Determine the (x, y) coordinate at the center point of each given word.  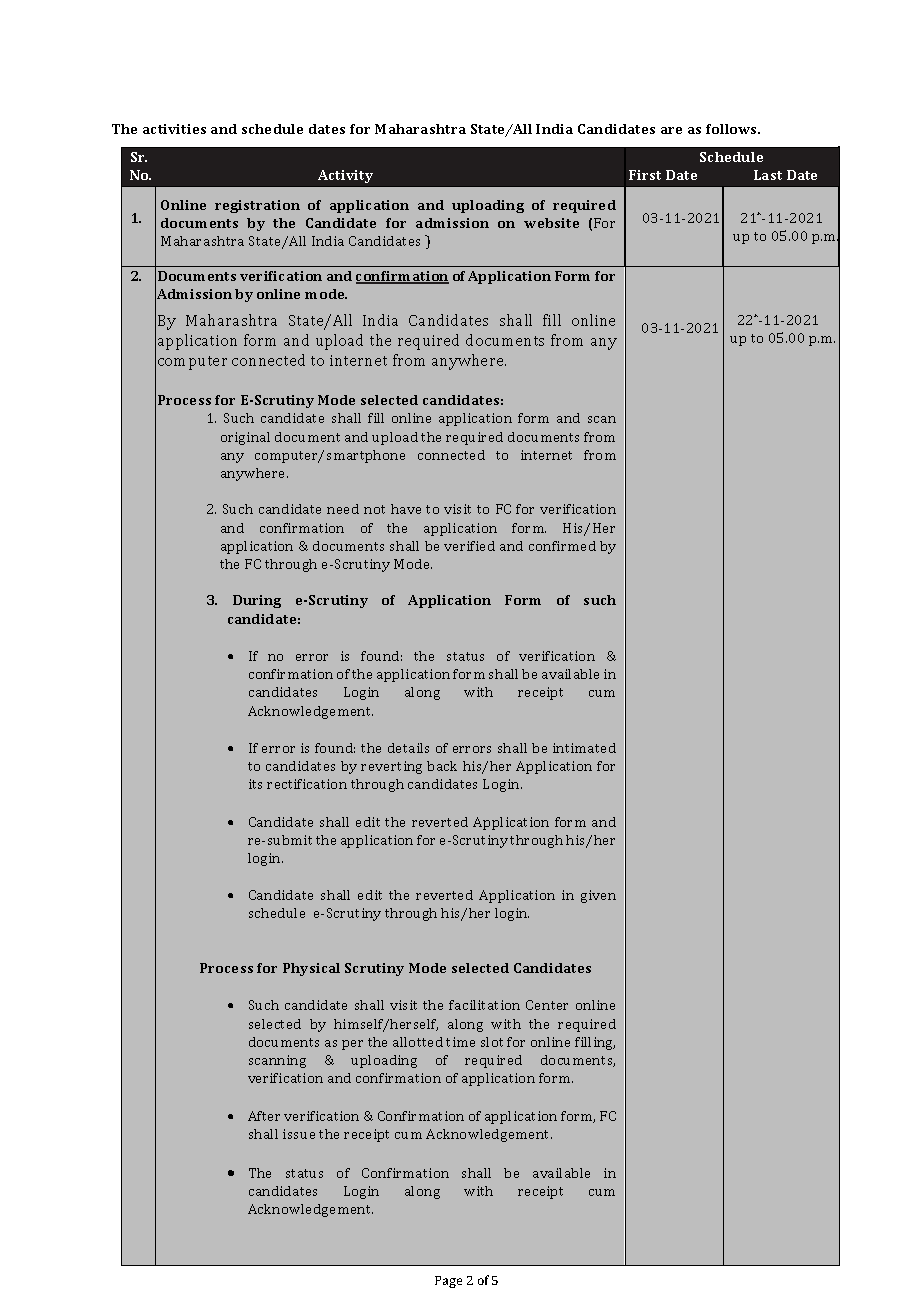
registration (257, 206)
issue (299, 1134)
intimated (584, 748)
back (442, 766)
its (255, 784)
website (551, 223)
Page (448, 1282)
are (671, 130)
